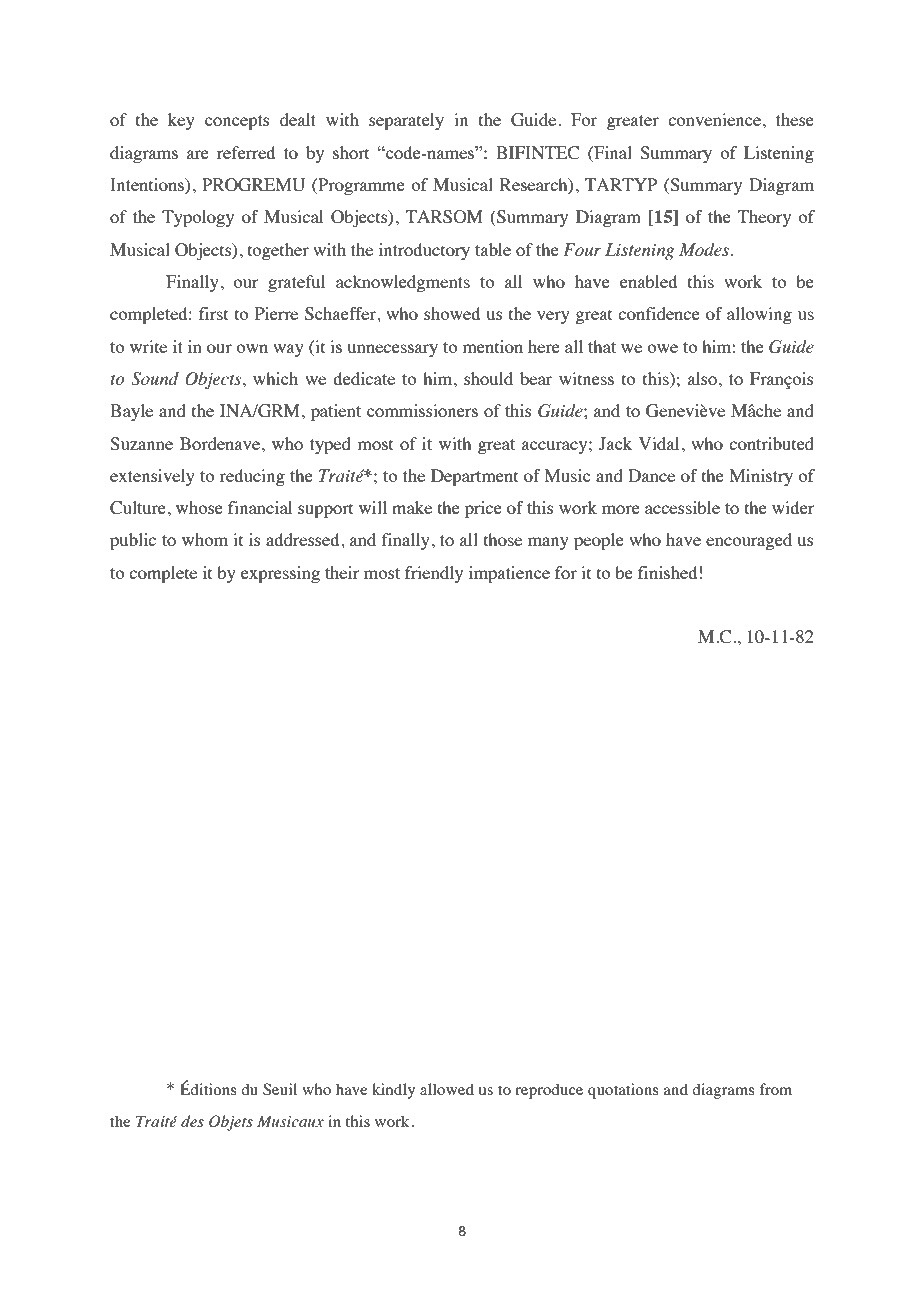  Describe the element at coordinates (667, 572) in the screenshot. I see `finished` at that location.
